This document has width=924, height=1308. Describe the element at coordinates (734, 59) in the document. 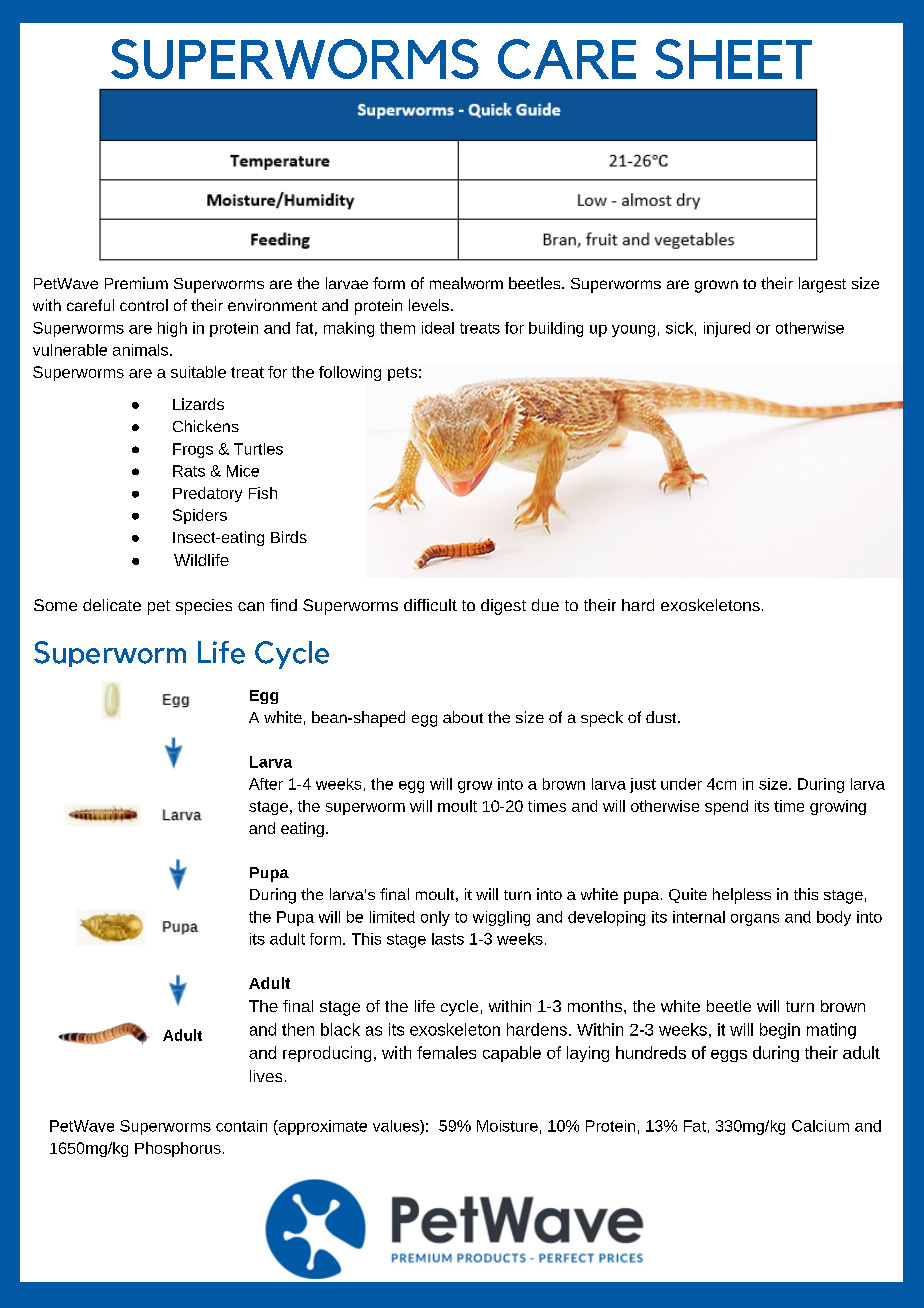

I see `SHEET` at that location.
